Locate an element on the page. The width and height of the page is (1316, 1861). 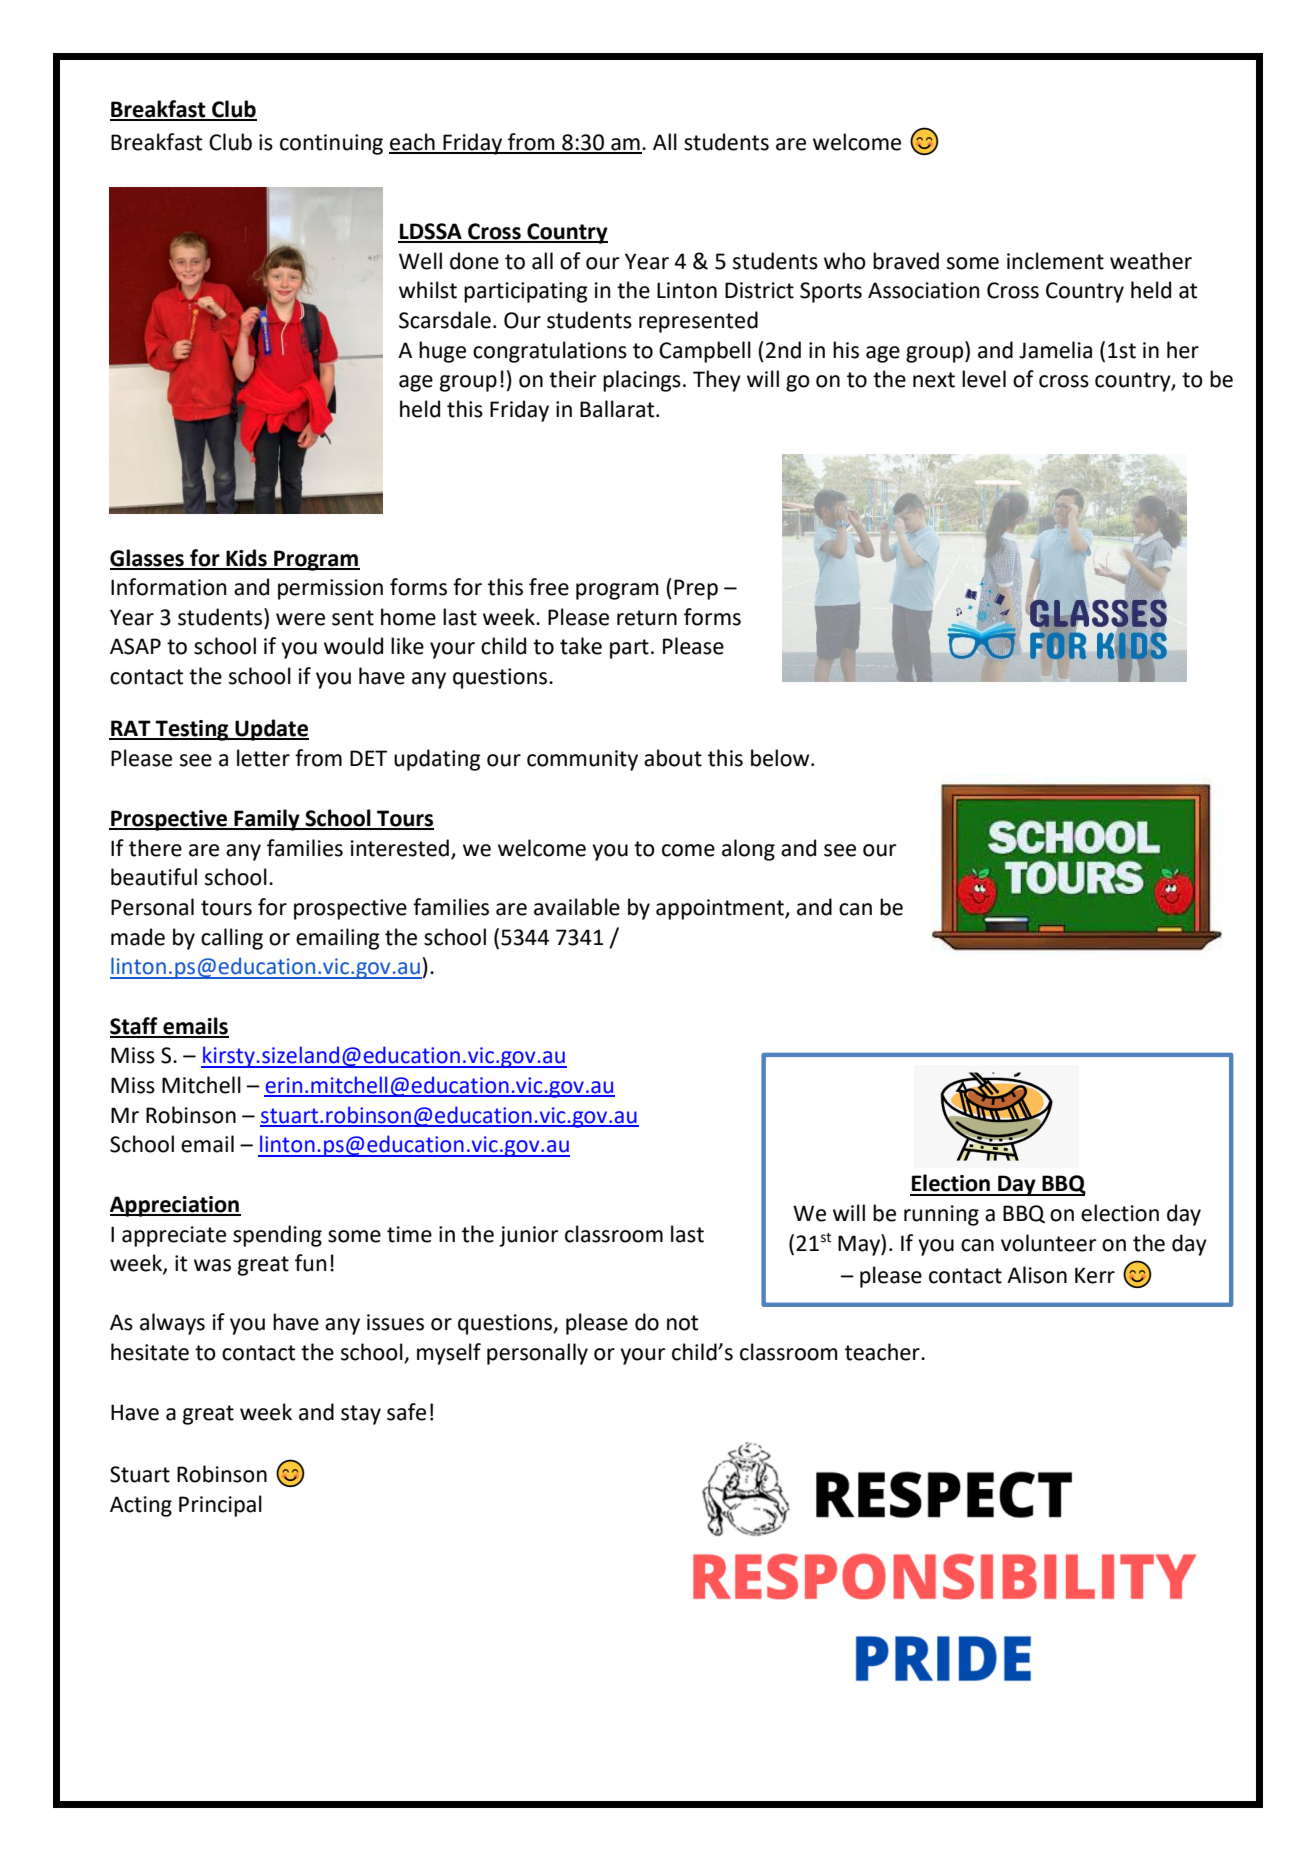
Update is located at coordinates (271, 730).
